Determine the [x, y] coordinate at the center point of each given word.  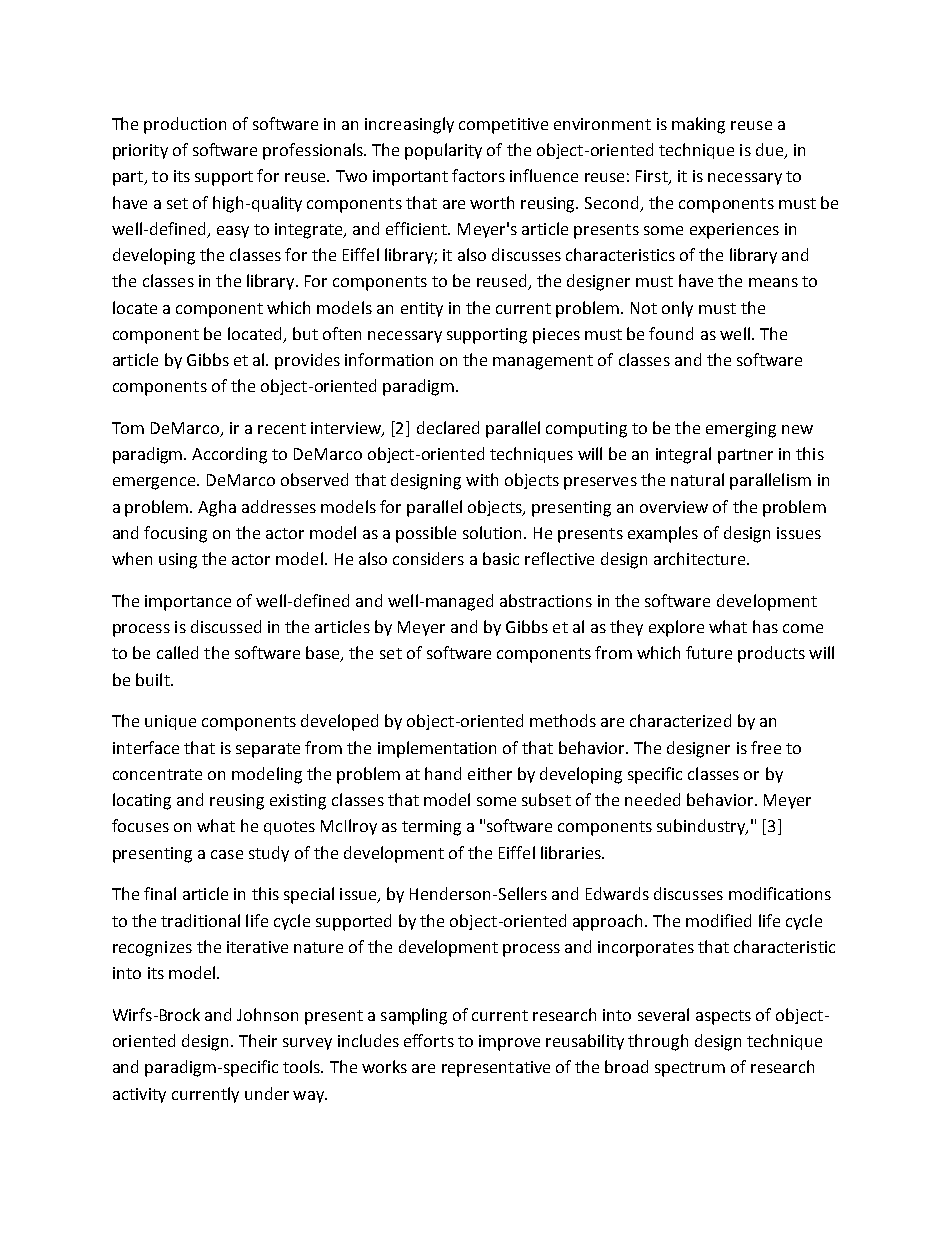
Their [258, 1040]
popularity [443, 151]
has [765, 626]
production [185, 125]
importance [188, 603]
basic [501, 558]
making [698, 125]
